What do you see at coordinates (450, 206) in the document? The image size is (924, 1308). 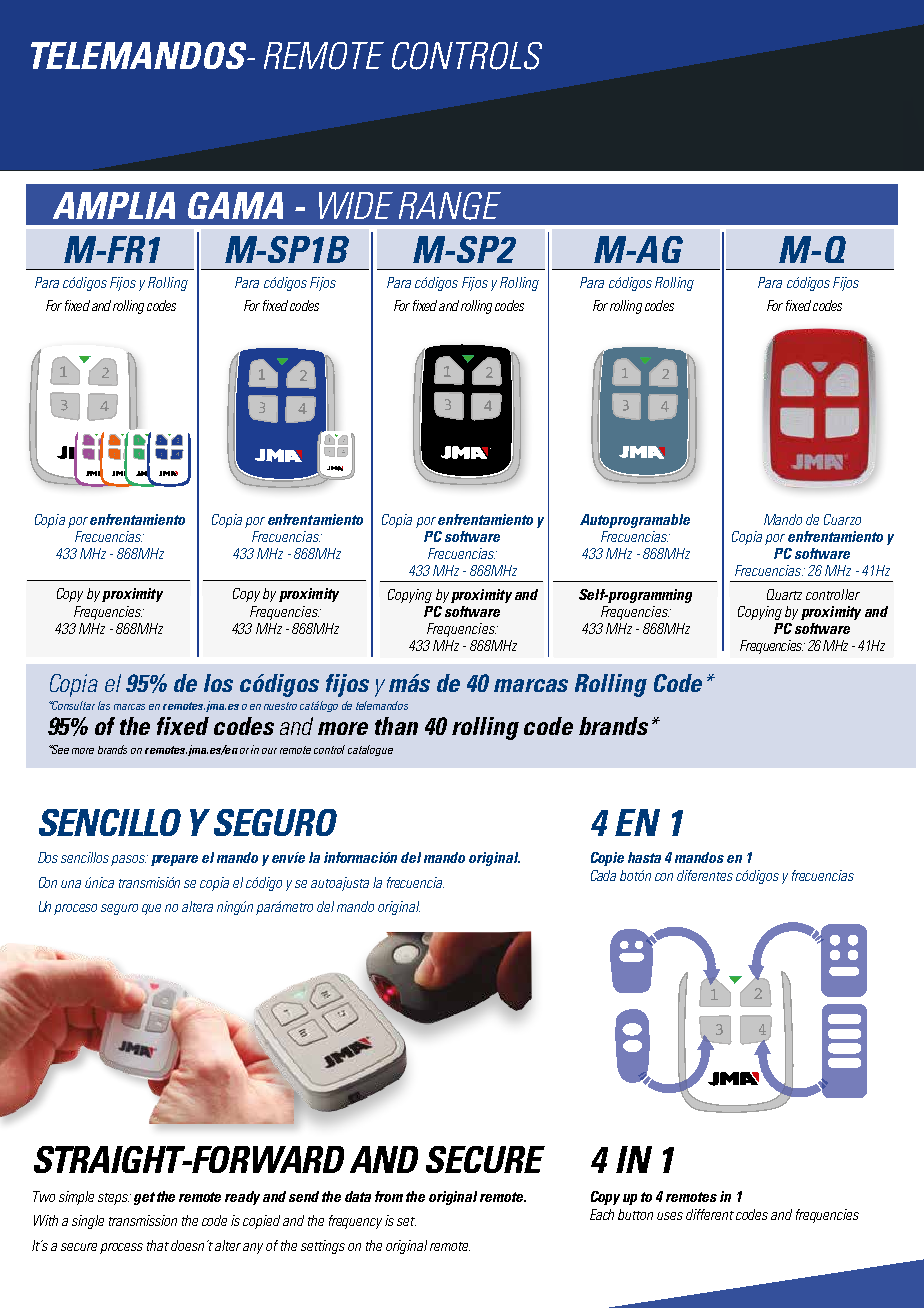 I see `RANGE` at bounding box center [450, 206].
